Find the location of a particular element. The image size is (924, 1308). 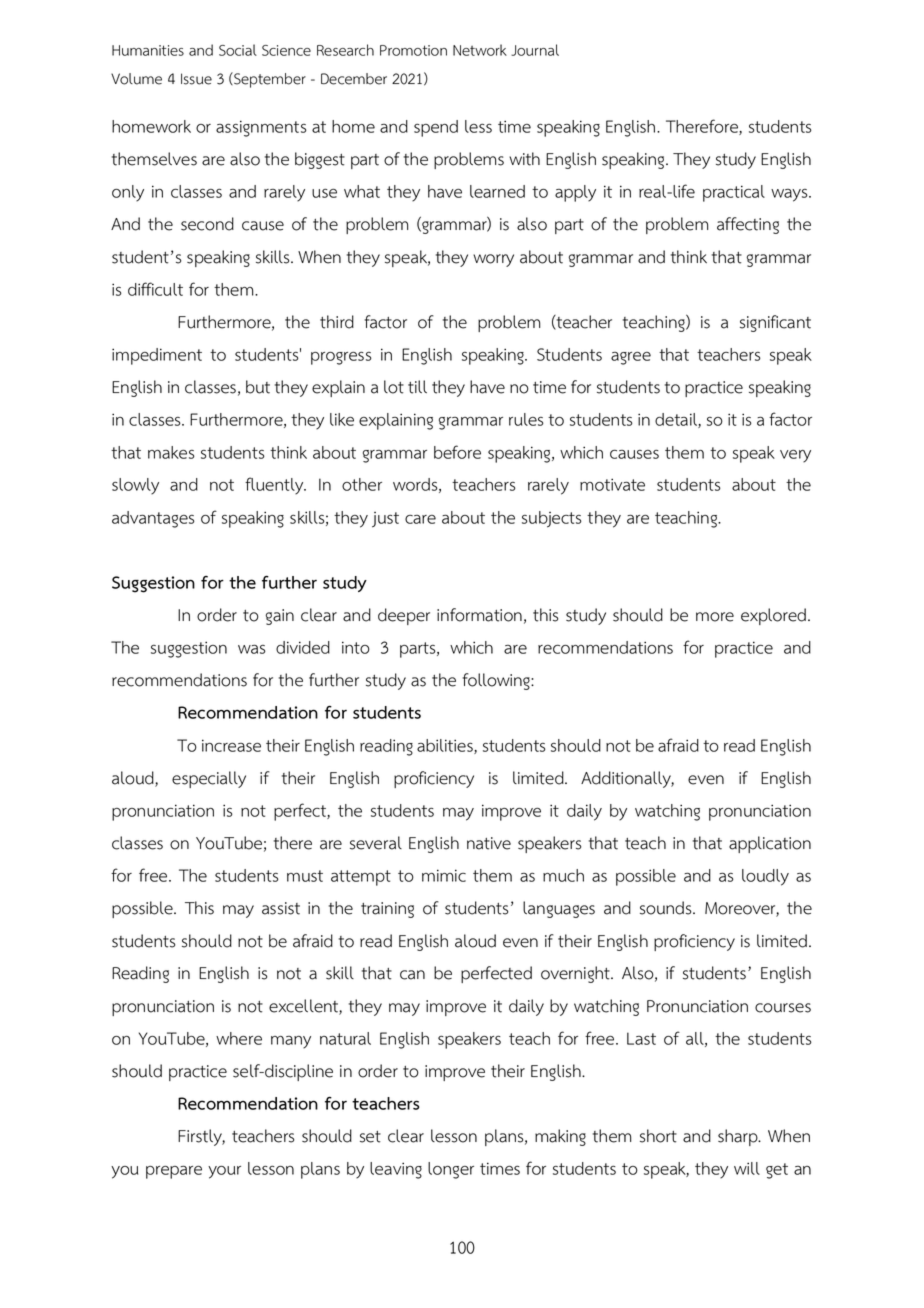

very is located at coordinates (795, 456).
